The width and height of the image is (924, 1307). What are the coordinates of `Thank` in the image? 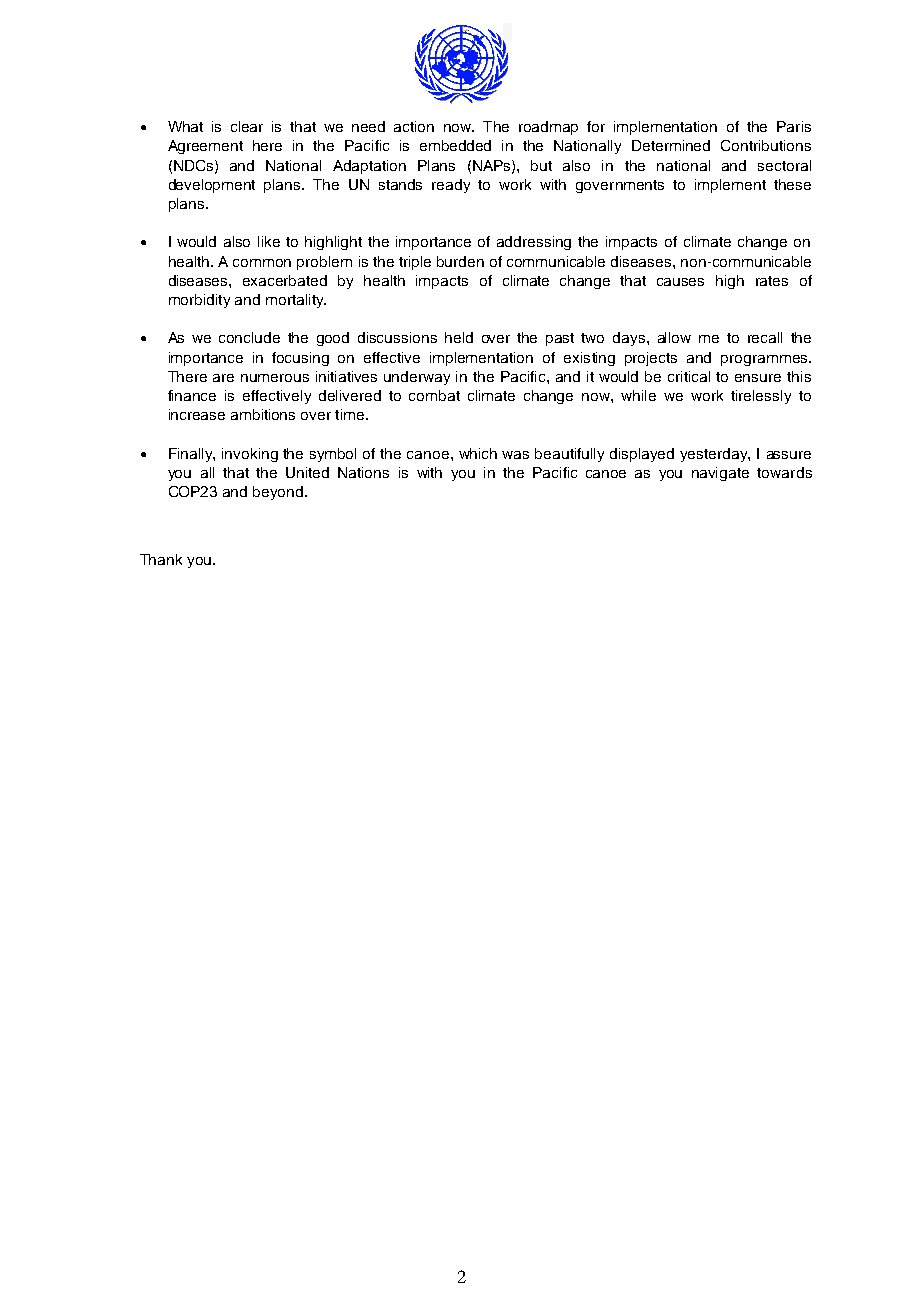 It's located at (161, 559).
